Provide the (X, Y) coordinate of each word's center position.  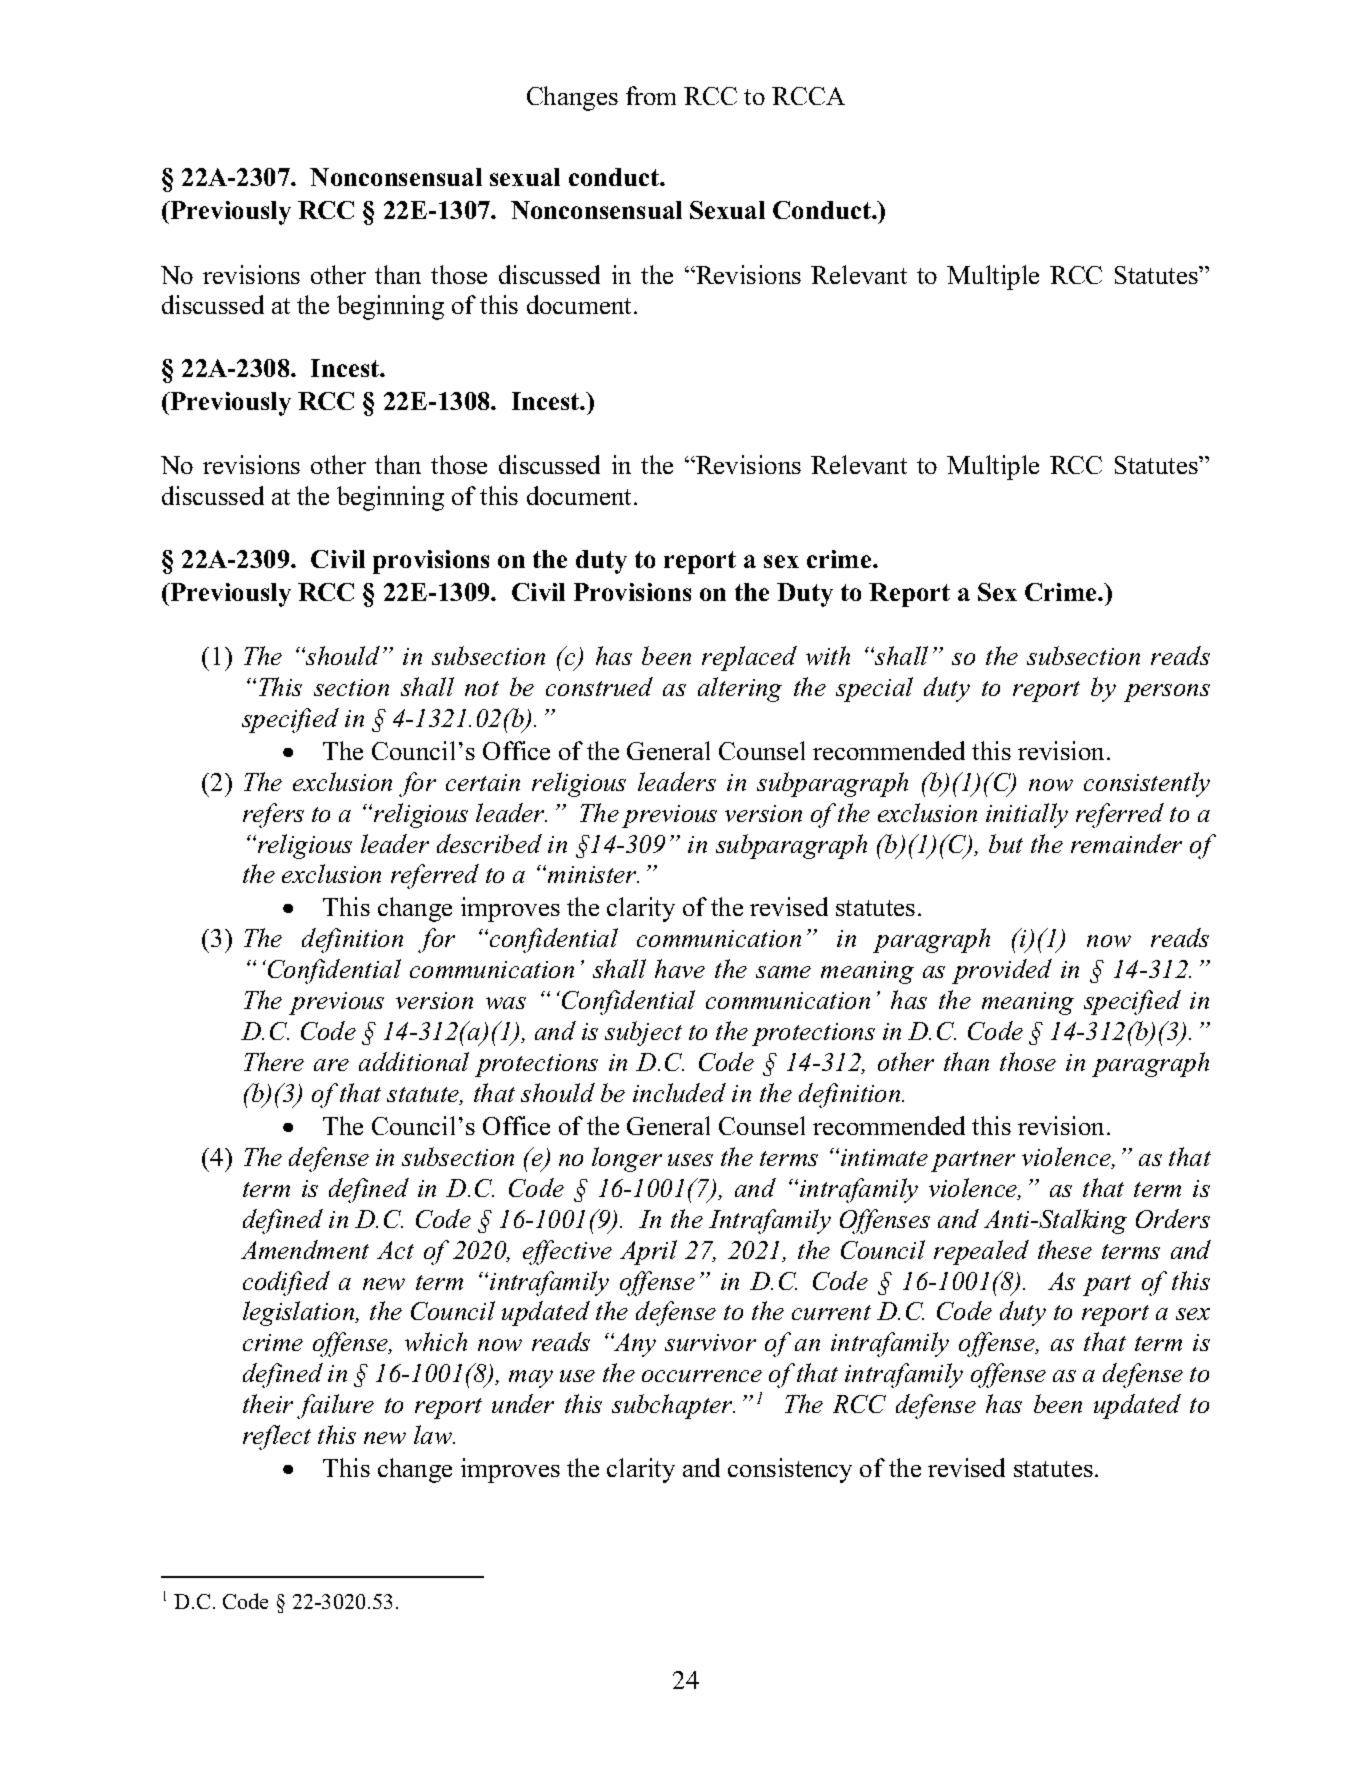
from (651, 95)
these (1065, 1249)
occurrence (702, 1376)
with (828, 655)
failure (335, 1406)
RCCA (808, 96)
